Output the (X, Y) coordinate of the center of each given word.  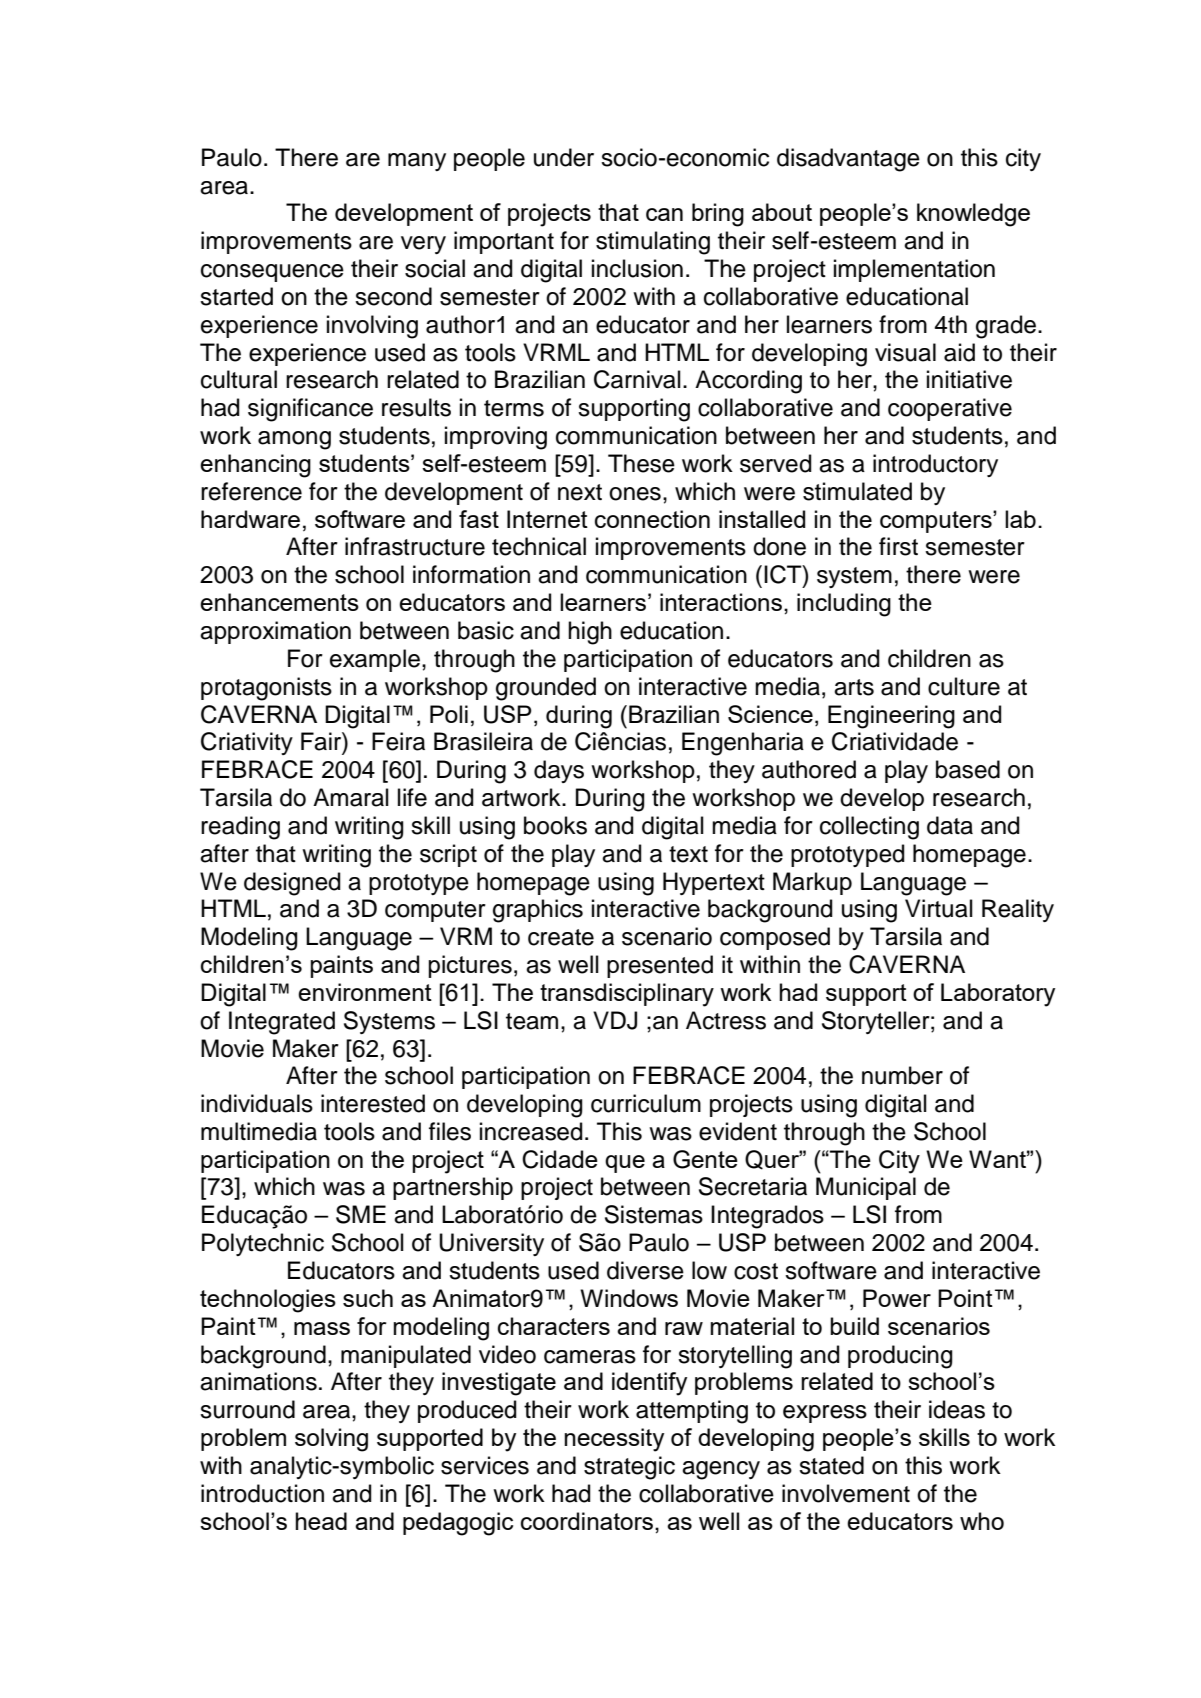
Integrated (282, 1023)
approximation (275, 632)
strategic (629, 1468)
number (902, 1075)
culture (964, 686)
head (321, 1521)
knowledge (973, 215)
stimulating (653, 243)
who (982, 1521)
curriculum (646, 1103)
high (590, 633)
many (417, 162)
